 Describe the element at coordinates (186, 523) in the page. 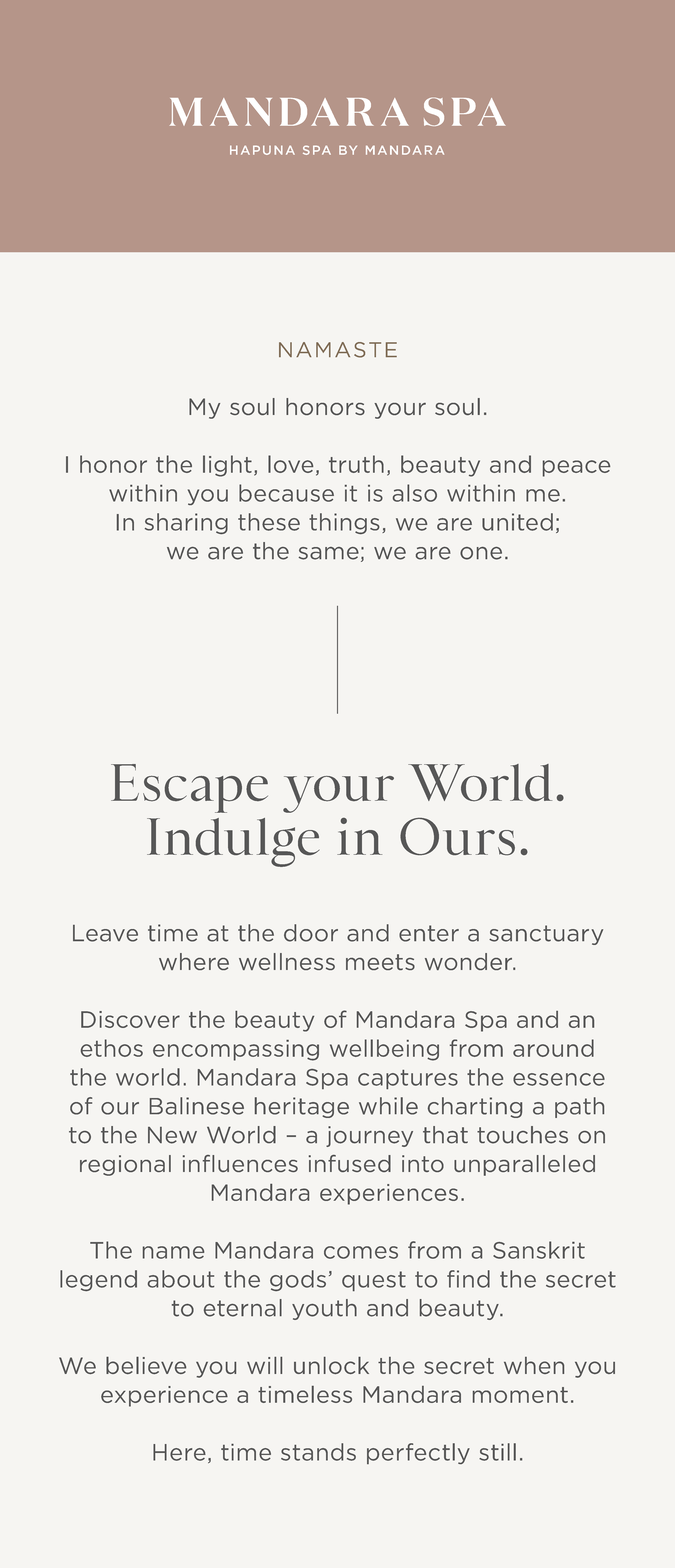

I see `sharing` at that location.
